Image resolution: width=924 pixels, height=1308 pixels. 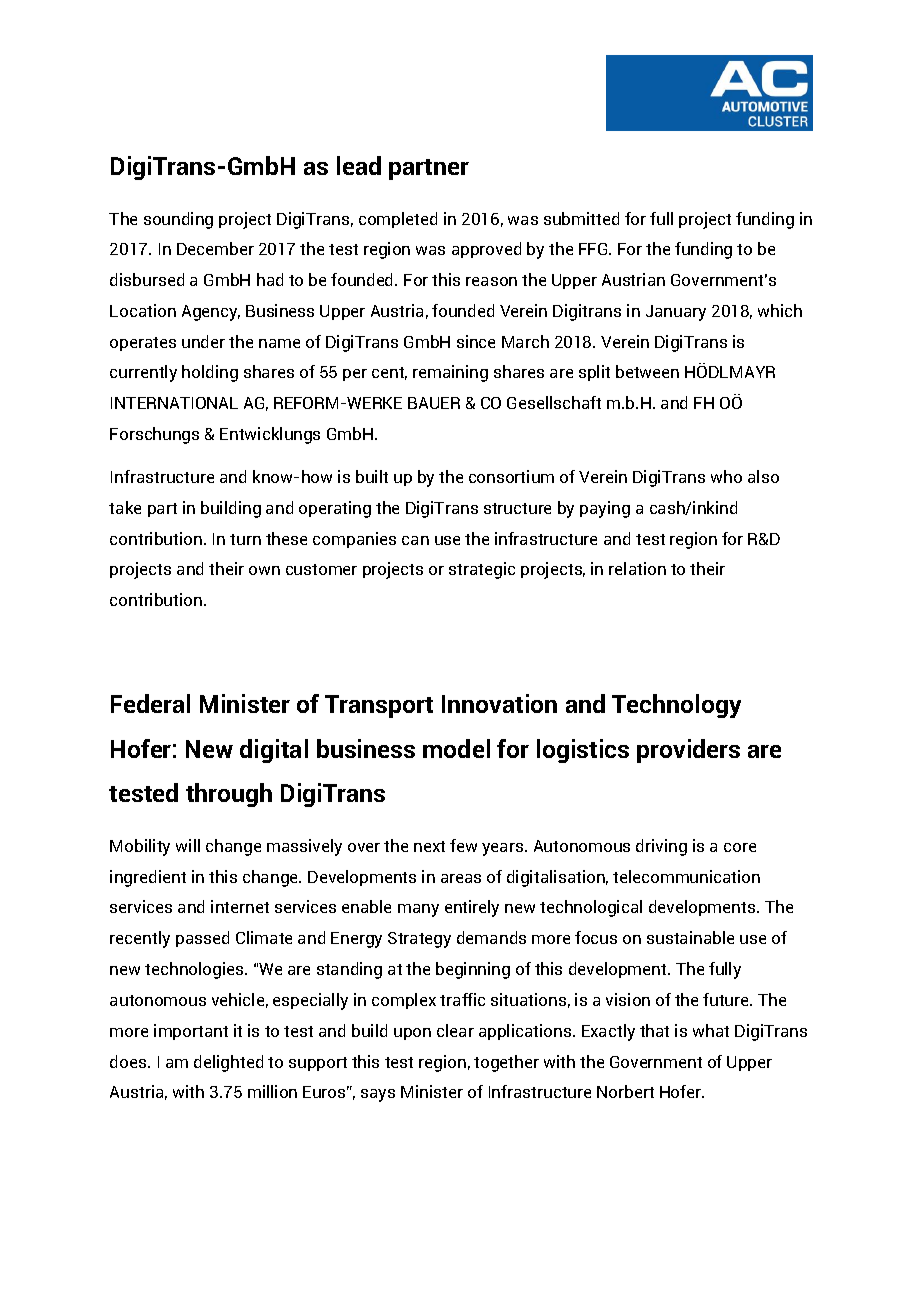 I want to click on submitted, so click(x=581, y=218).
